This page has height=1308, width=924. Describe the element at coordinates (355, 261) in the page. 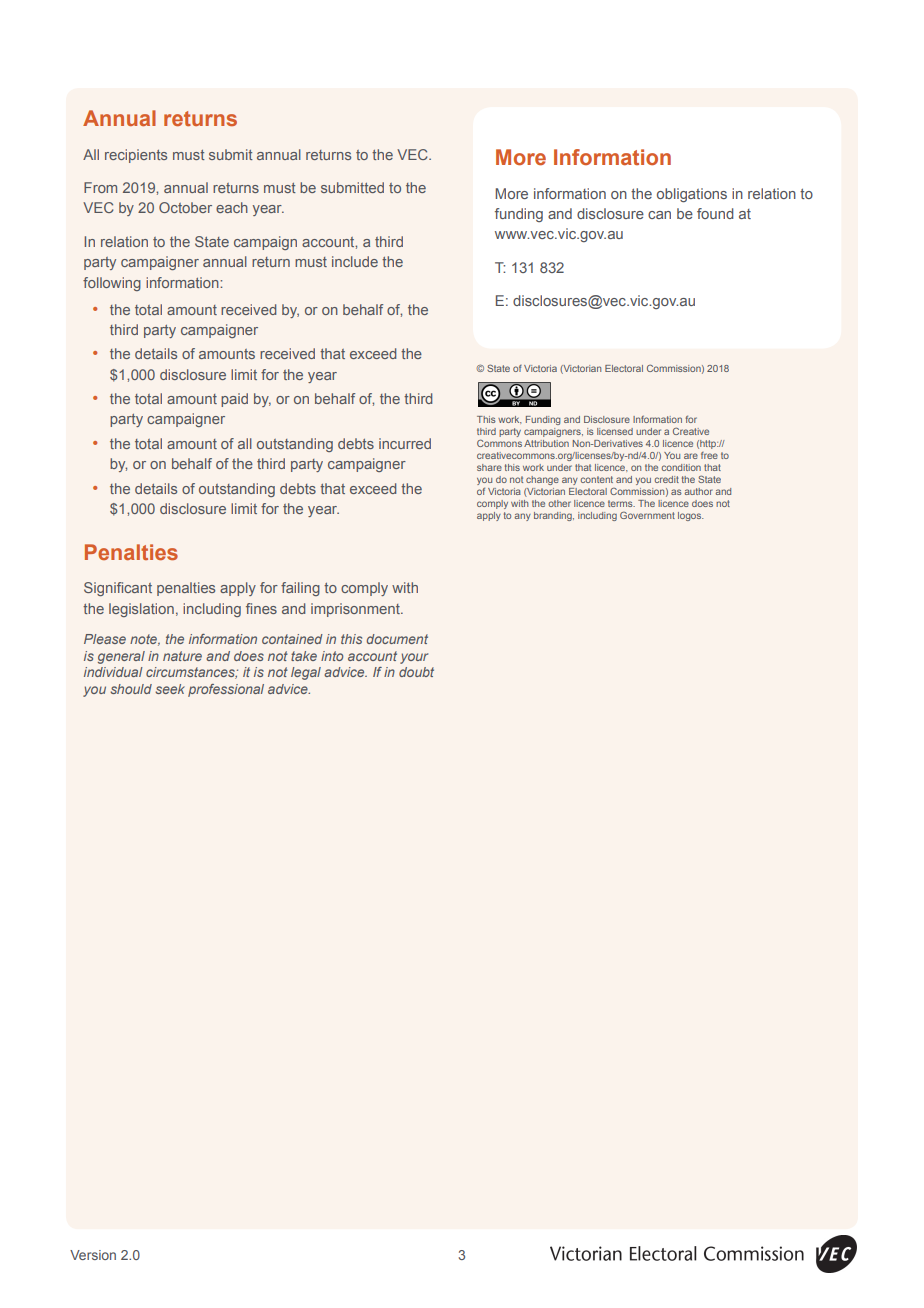

I see `include` at that location.
